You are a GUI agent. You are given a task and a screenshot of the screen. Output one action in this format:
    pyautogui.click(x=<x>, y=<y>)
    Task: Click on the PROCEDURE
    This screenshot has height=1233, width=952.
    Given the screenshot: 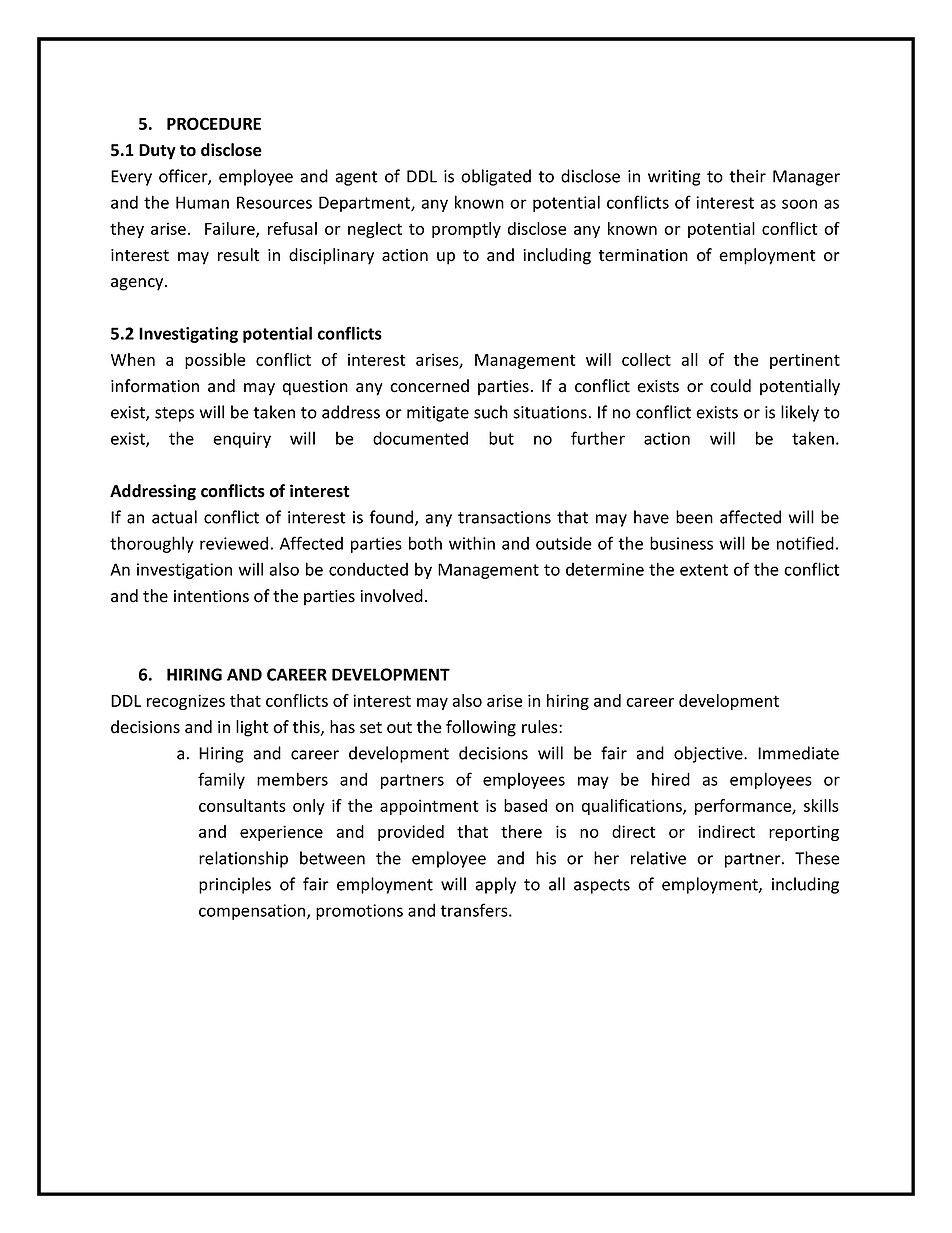 What is the action you would take?
    pyautogui.click(x=214, y=123)
